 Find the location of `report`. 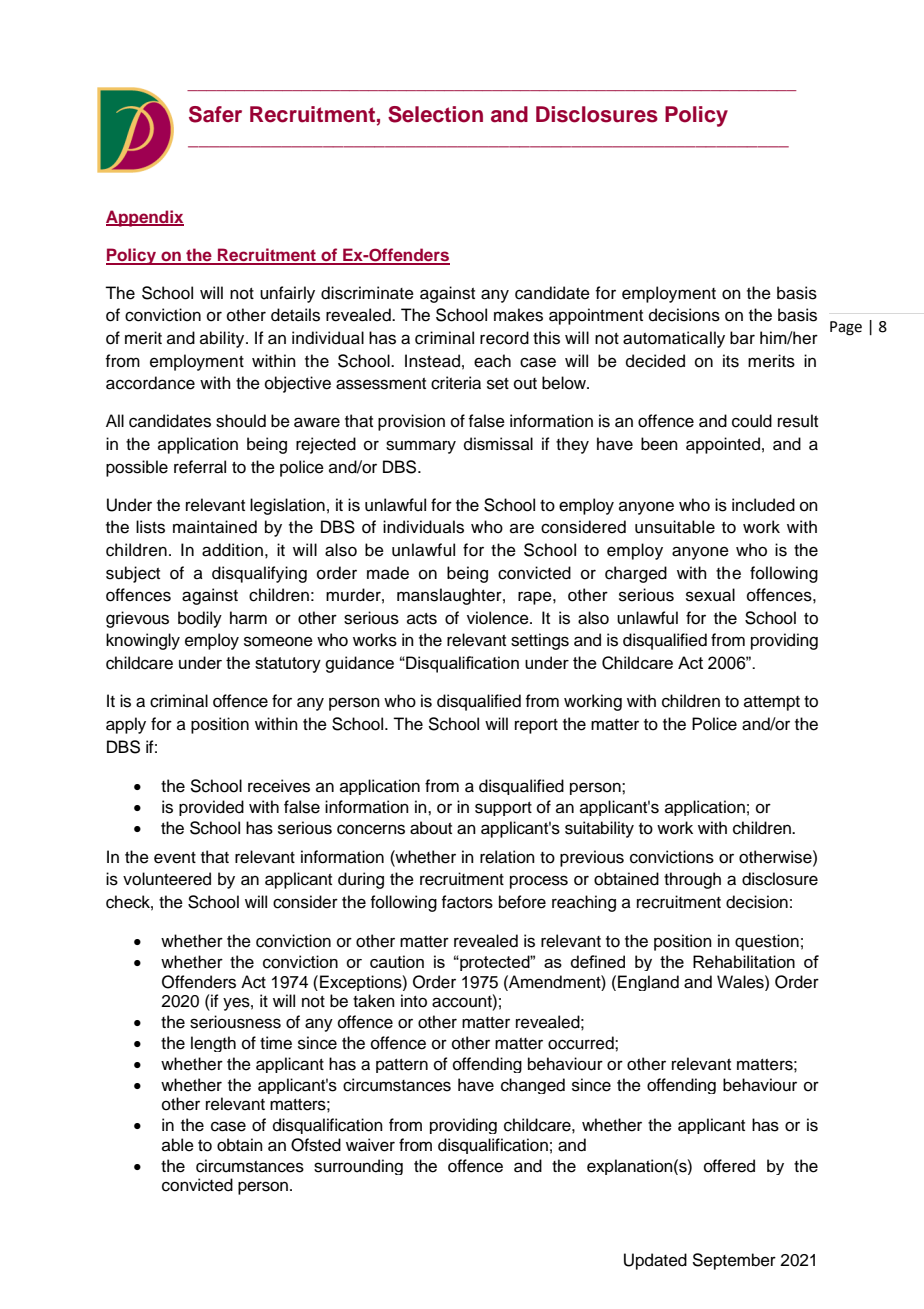

report is located at coordinates (536, 726).
